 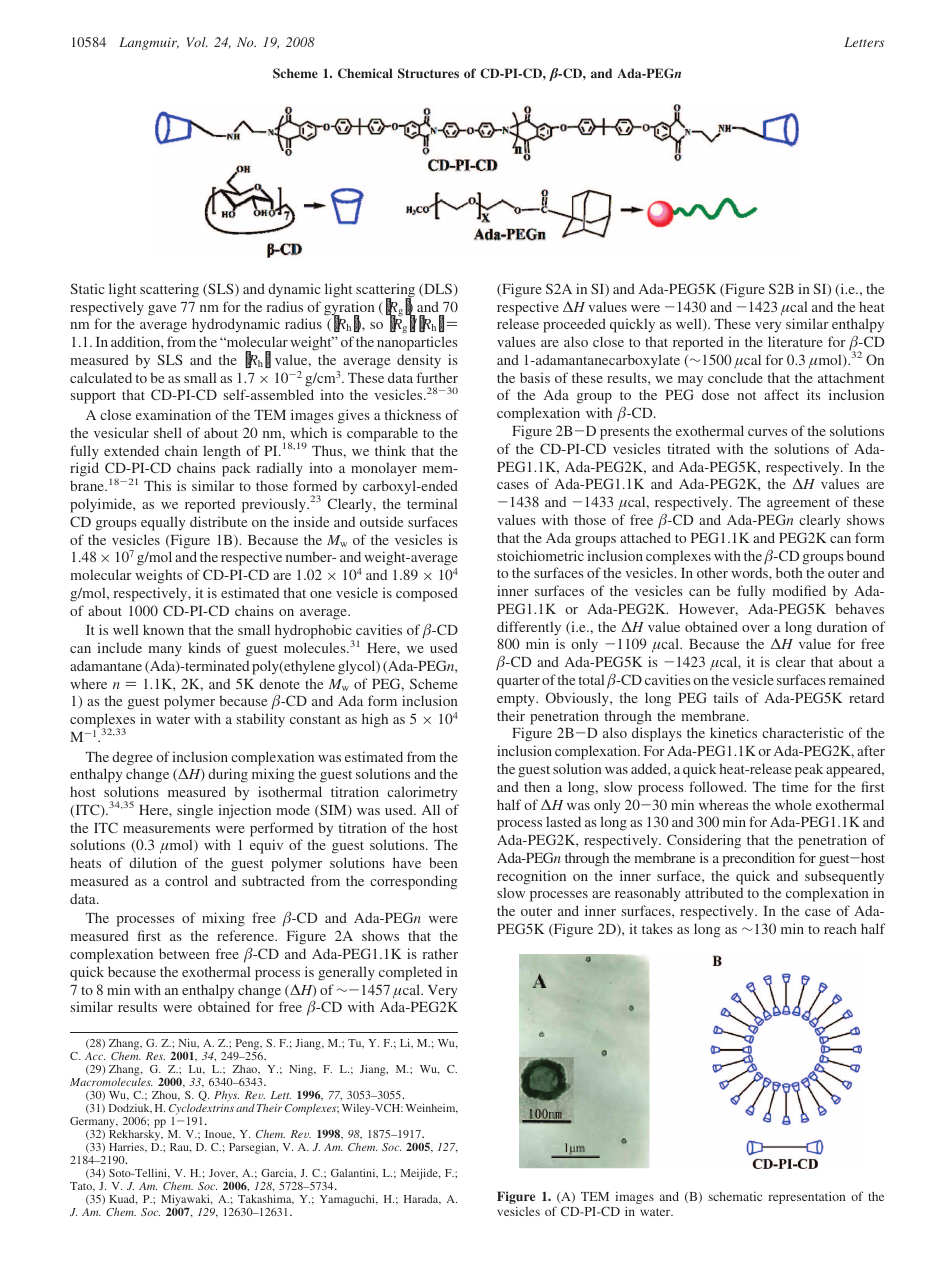 I want to click on literature, so click(x=795, y=341).
